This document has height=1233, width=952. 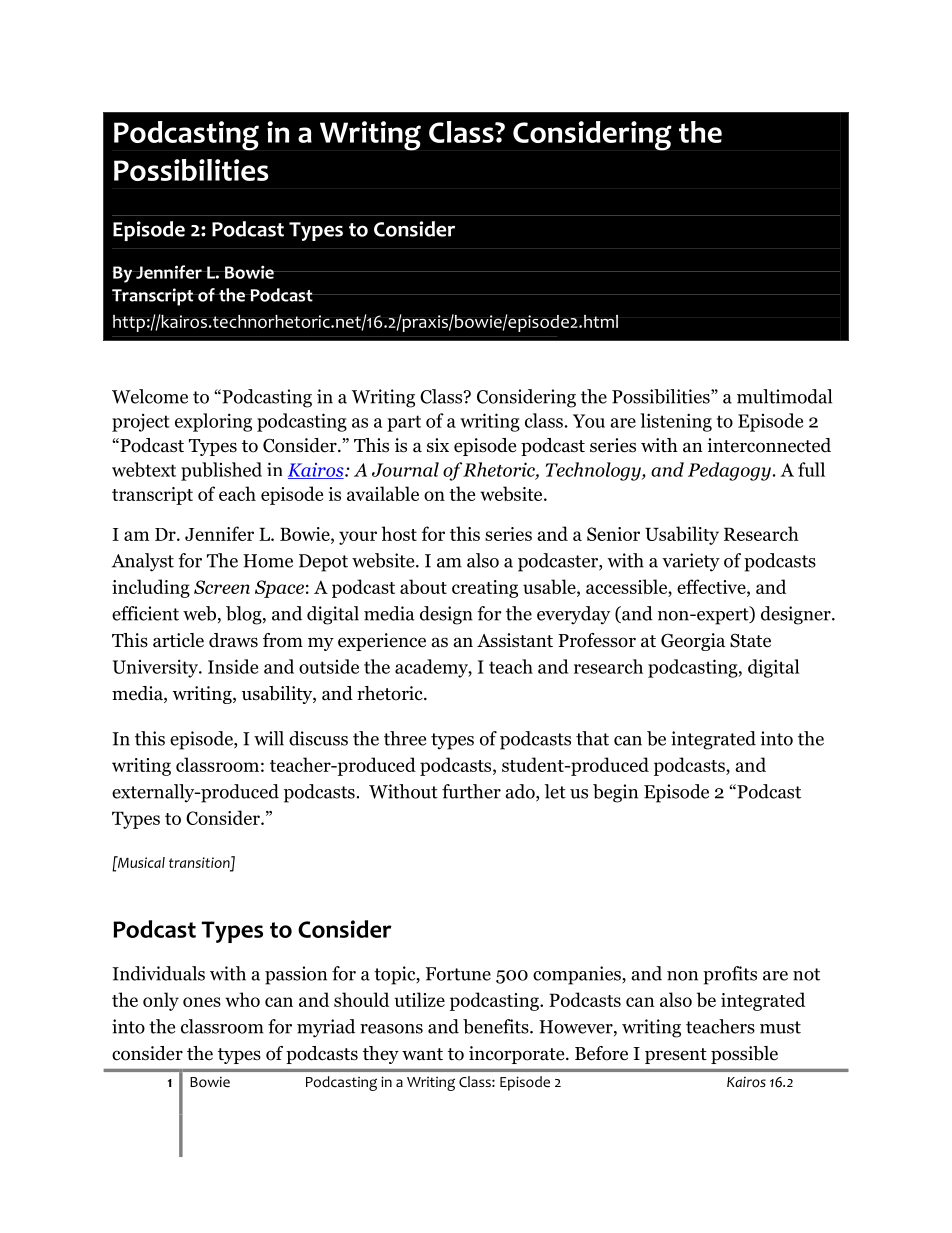 I want to click on listening, so click(x=676, y=422).
